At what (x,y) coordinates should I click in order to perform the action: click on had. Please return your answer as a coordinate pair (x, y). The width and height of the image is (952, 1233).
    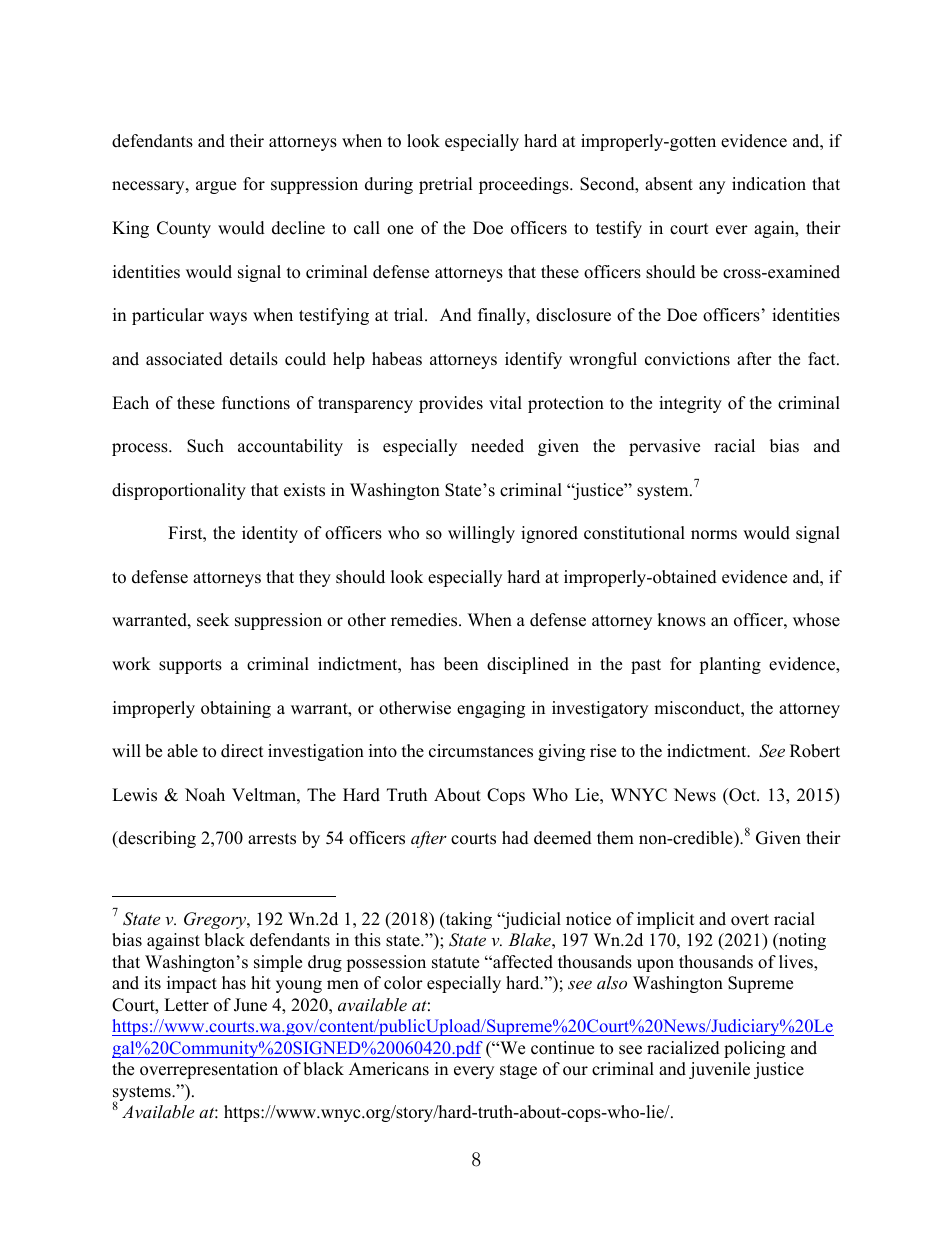
    Looking at the image, I should click on (515, 838).
